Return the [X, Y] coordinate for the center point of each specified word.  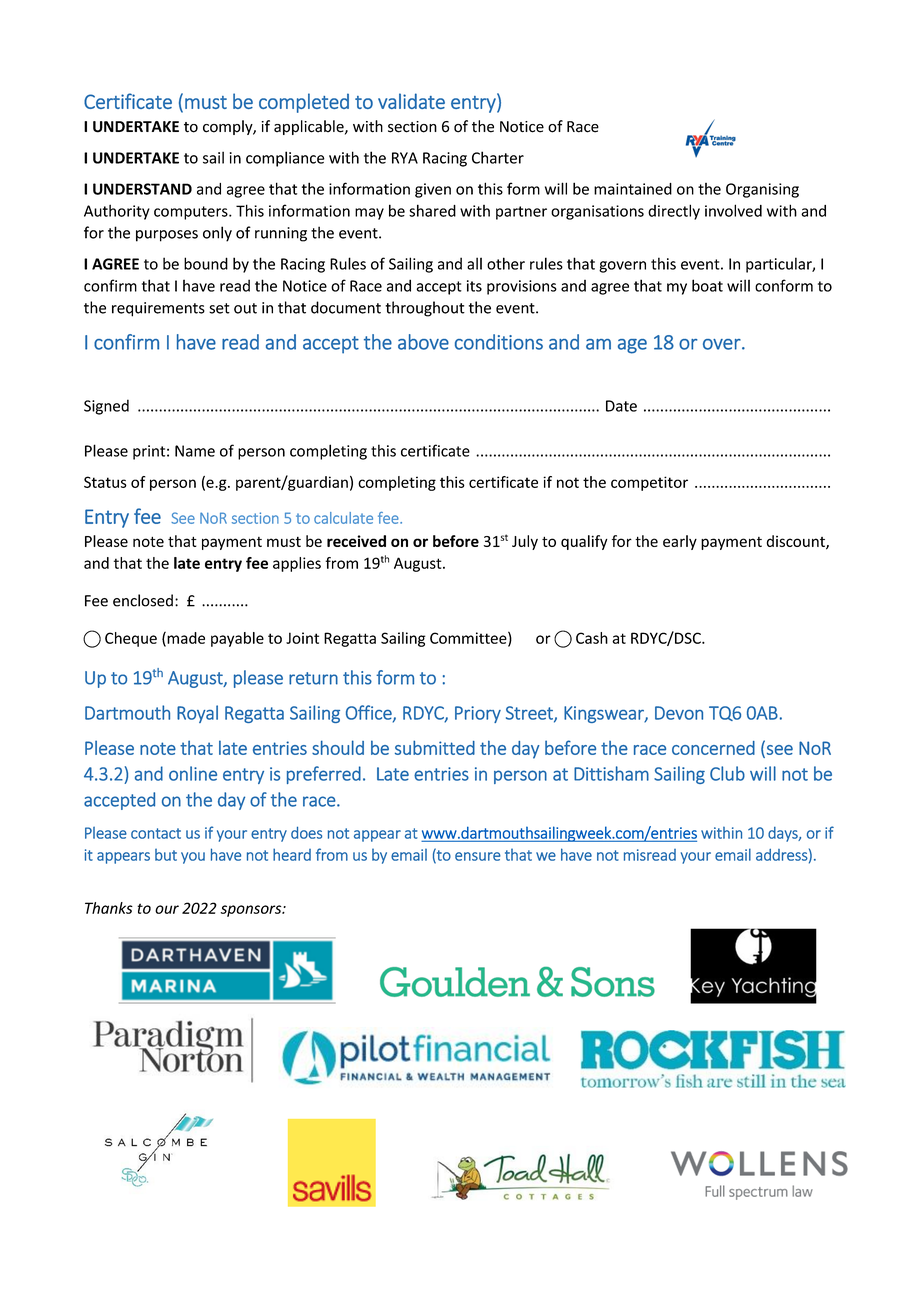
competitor [649, 483]
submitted [435, 747]
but [166, 855]
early [680, 542]
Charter [498, 157]
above [423, 342]
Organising [762, 190]
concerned [713, 748]
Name [195, 451]
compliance [285, 159]
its [474, 286]
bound [206, 263]
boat [707, 285]
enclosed [143, 600]
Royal [197, 714]
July [525, 542]
